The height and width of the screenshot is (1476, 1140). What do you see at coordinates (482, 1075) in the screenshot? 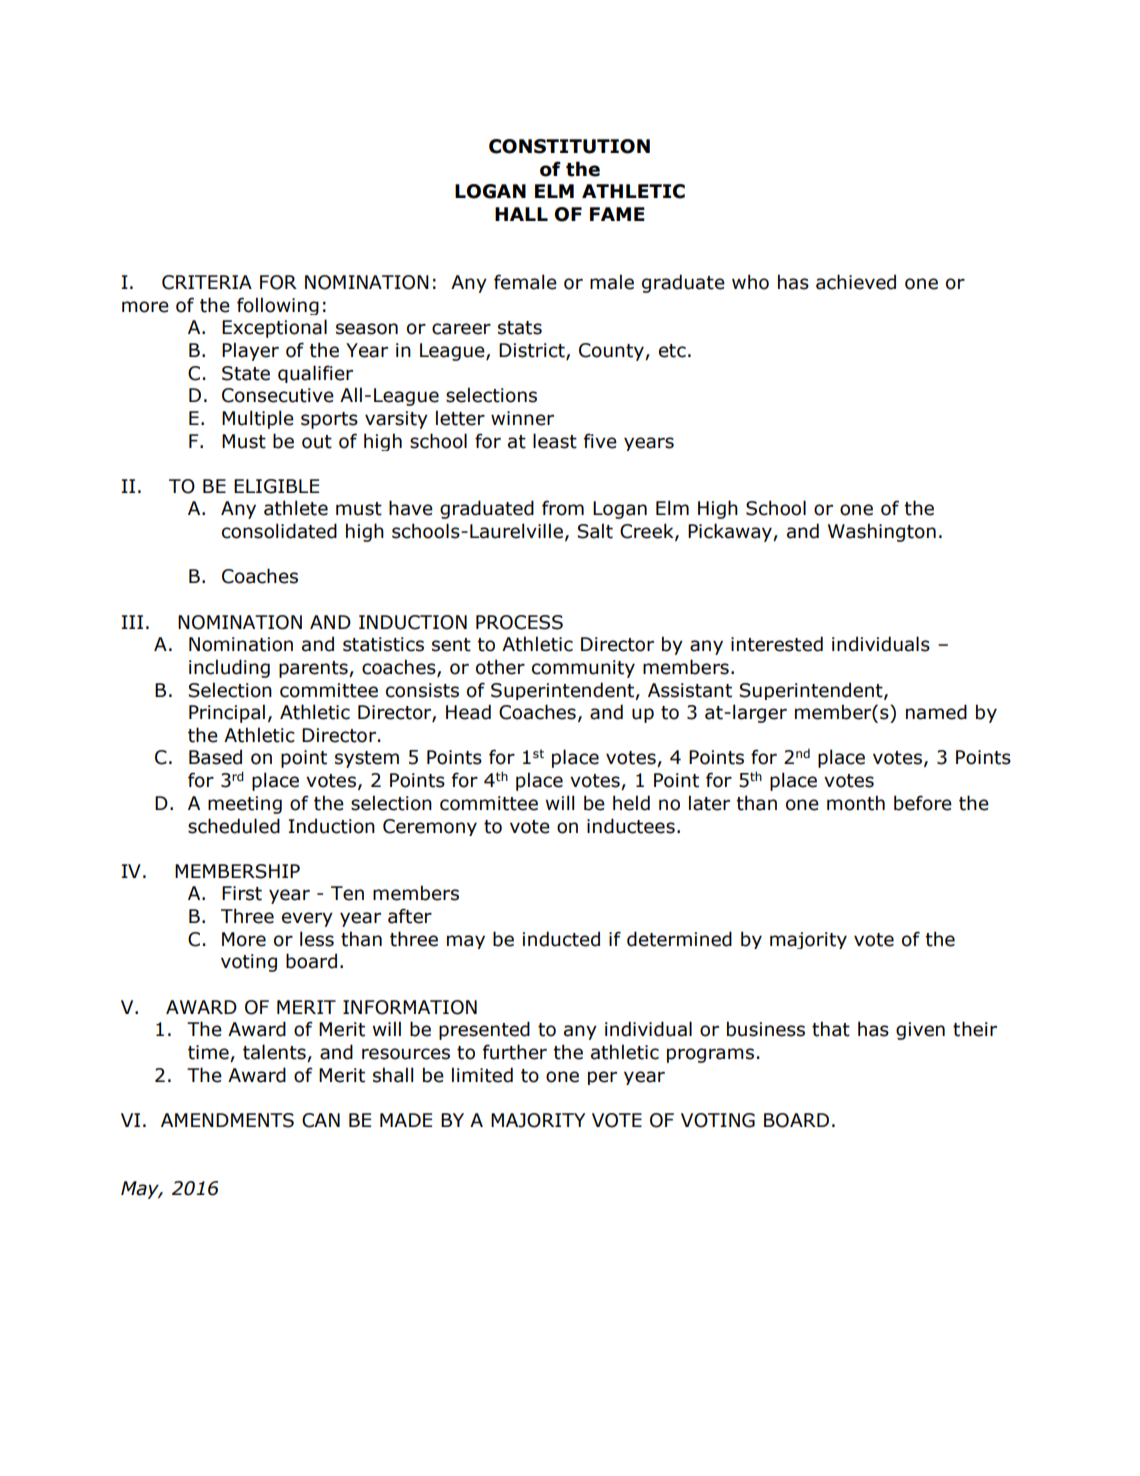
I see `limited` at bounding box center [482, 1075].
